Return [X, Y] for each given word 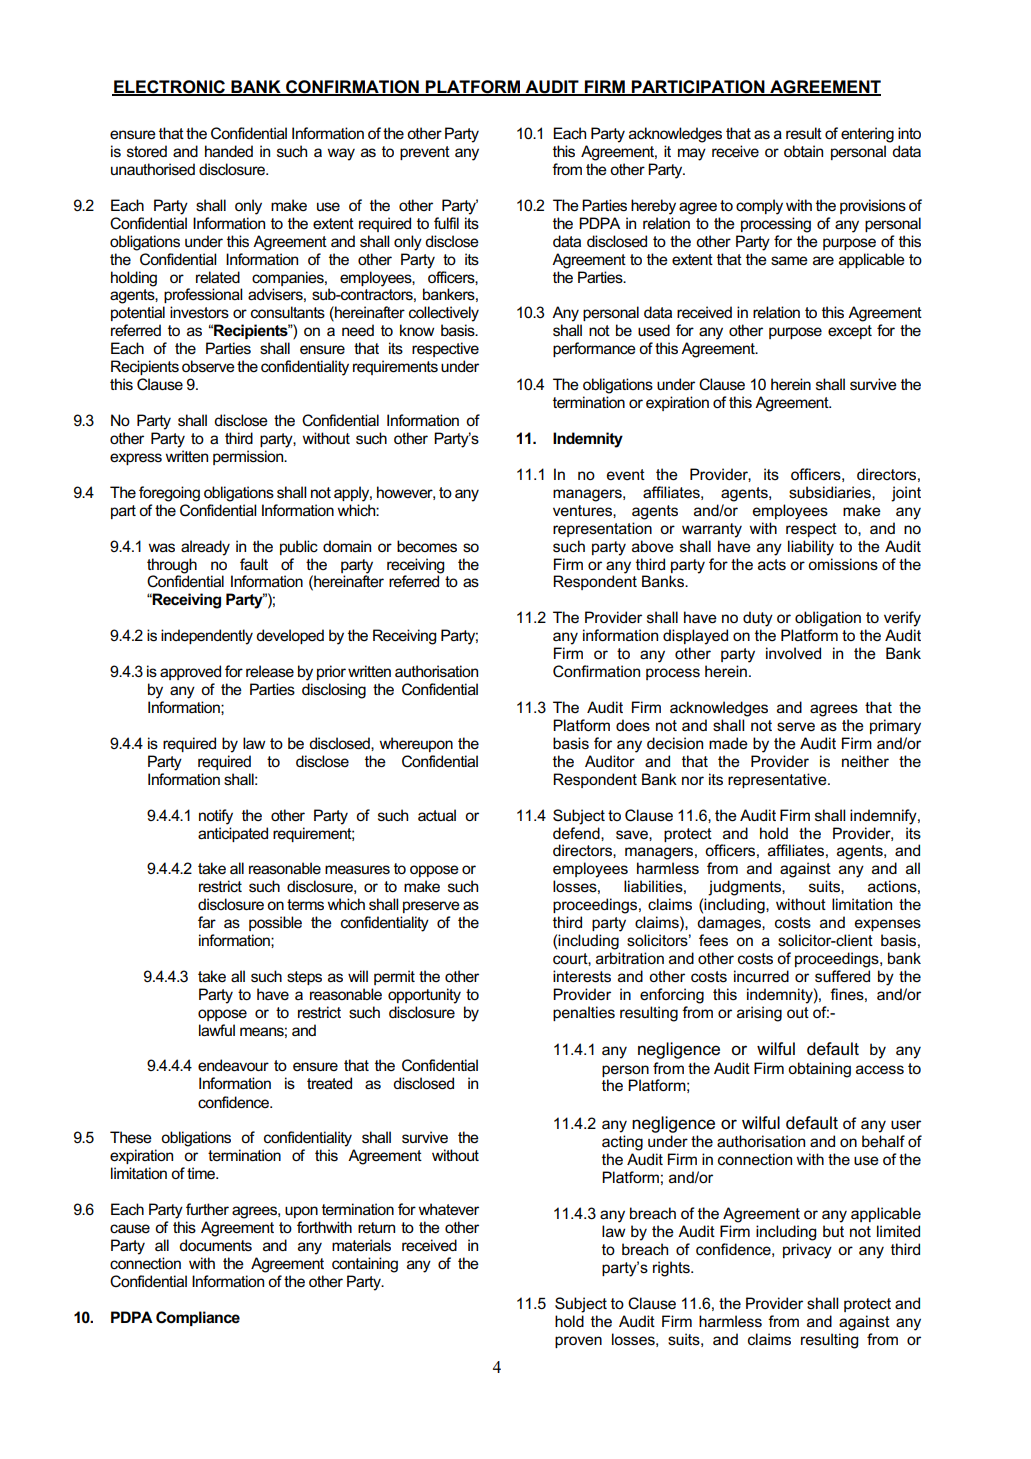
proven [578, 1342]
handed [229, 151]
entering [867, 135]
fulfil [446, 223]
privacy [807, 1251]
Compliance [198, 1318]
